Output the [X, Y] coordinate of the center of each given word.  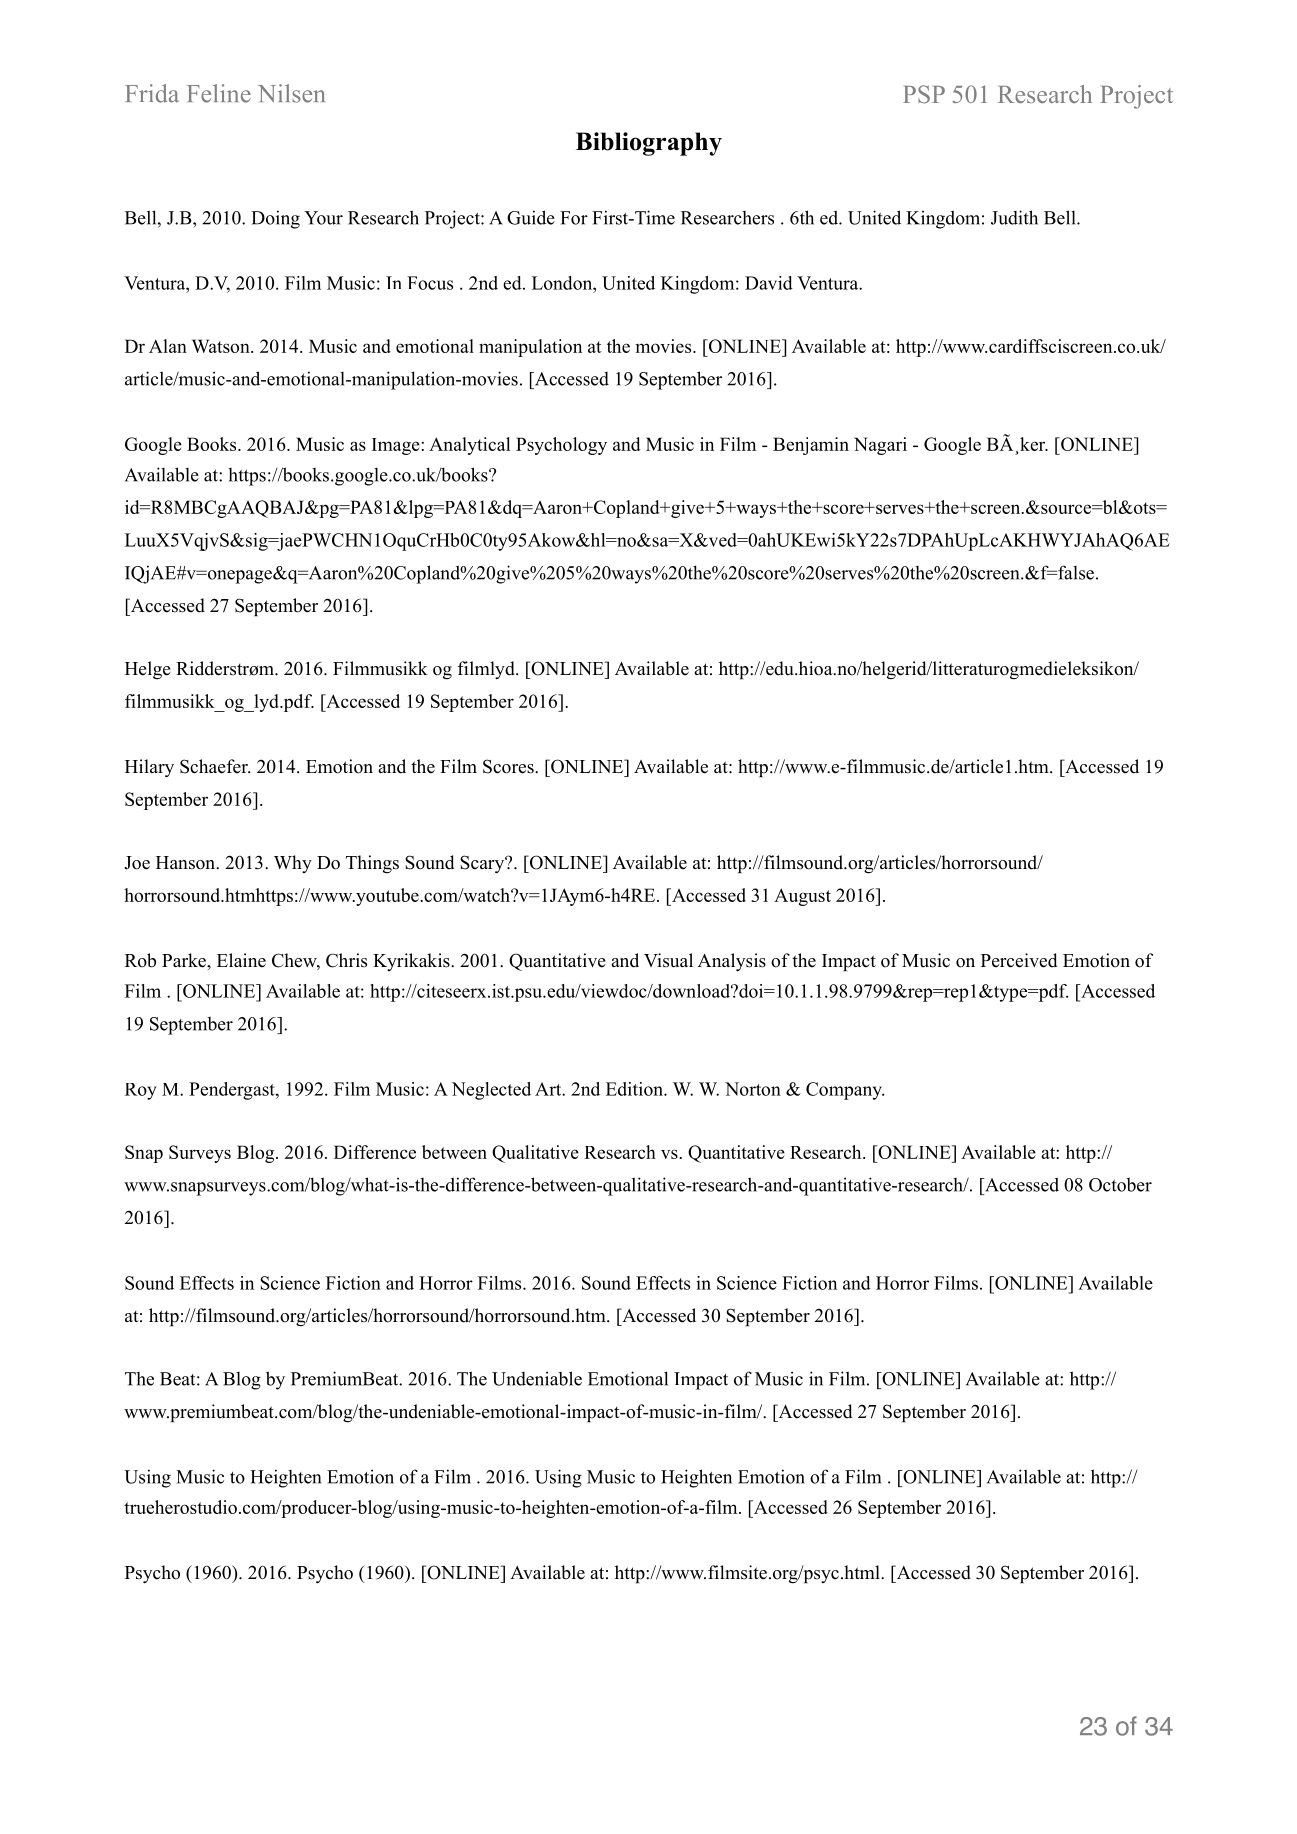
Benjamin [811, 446]
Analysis [732, 962]
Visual [668, 960]
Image [397, 446]
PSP [924, 94]
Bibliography [649, 144]
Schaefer [215, 766]
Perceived [1019, 960]
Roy [140, 1091]
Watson [222, 346]
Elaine [241, 960]
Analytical [470, 446]
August [802, 897]
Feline [219, 93]
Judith [1014, 217]
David [769, 283]
